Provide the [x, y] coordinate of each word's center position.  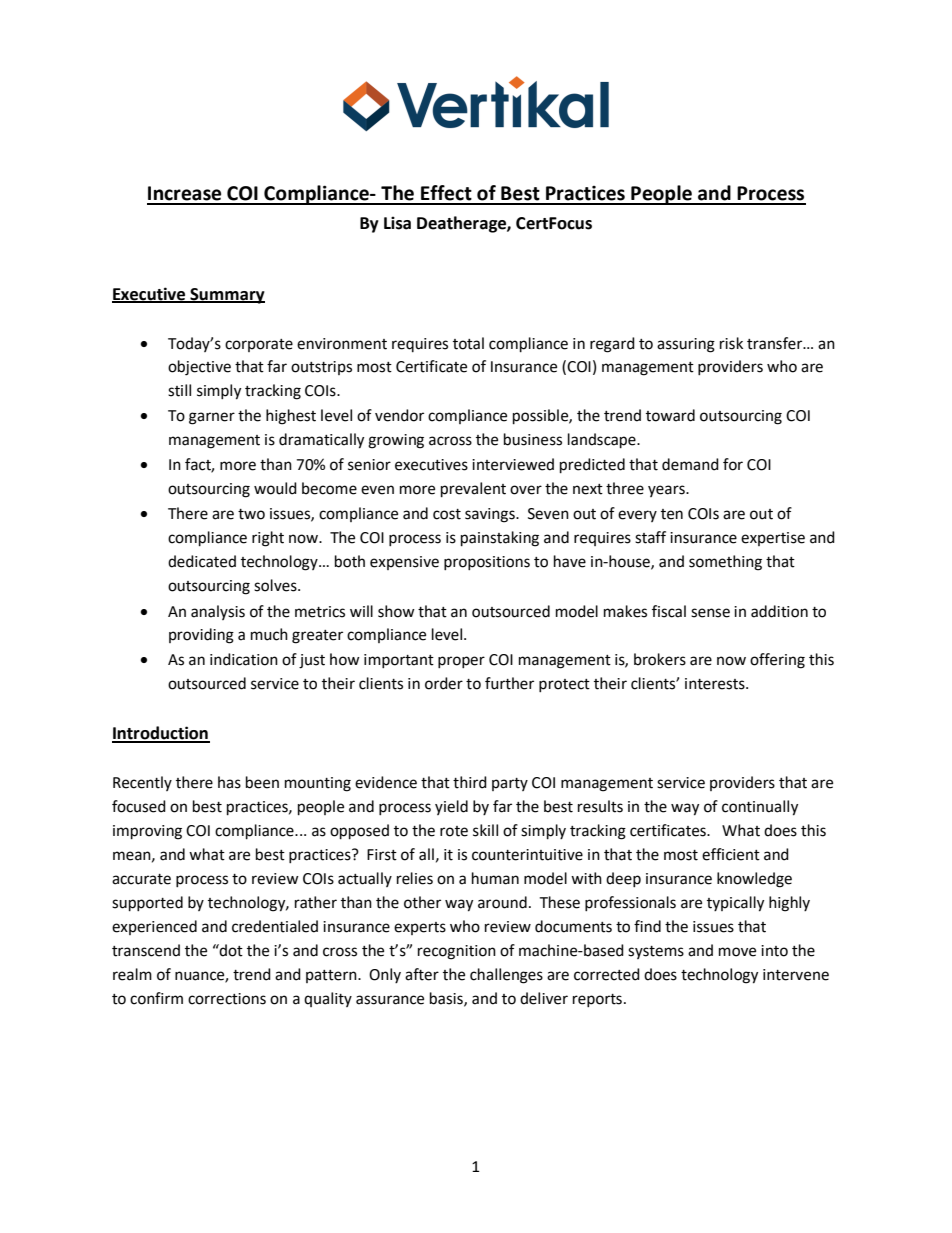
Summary [226, 296]
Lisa [397, 223]
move [737, 952]
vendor [399, 415]
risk [731, 343]
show [396, 611]
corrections [227, 999]
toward [670, 415]
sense [710, 613]
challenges [506, 976]
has [229, 782]
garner [212, 418]
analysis [218, 612]
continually [760, 808]
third [470, 782]
